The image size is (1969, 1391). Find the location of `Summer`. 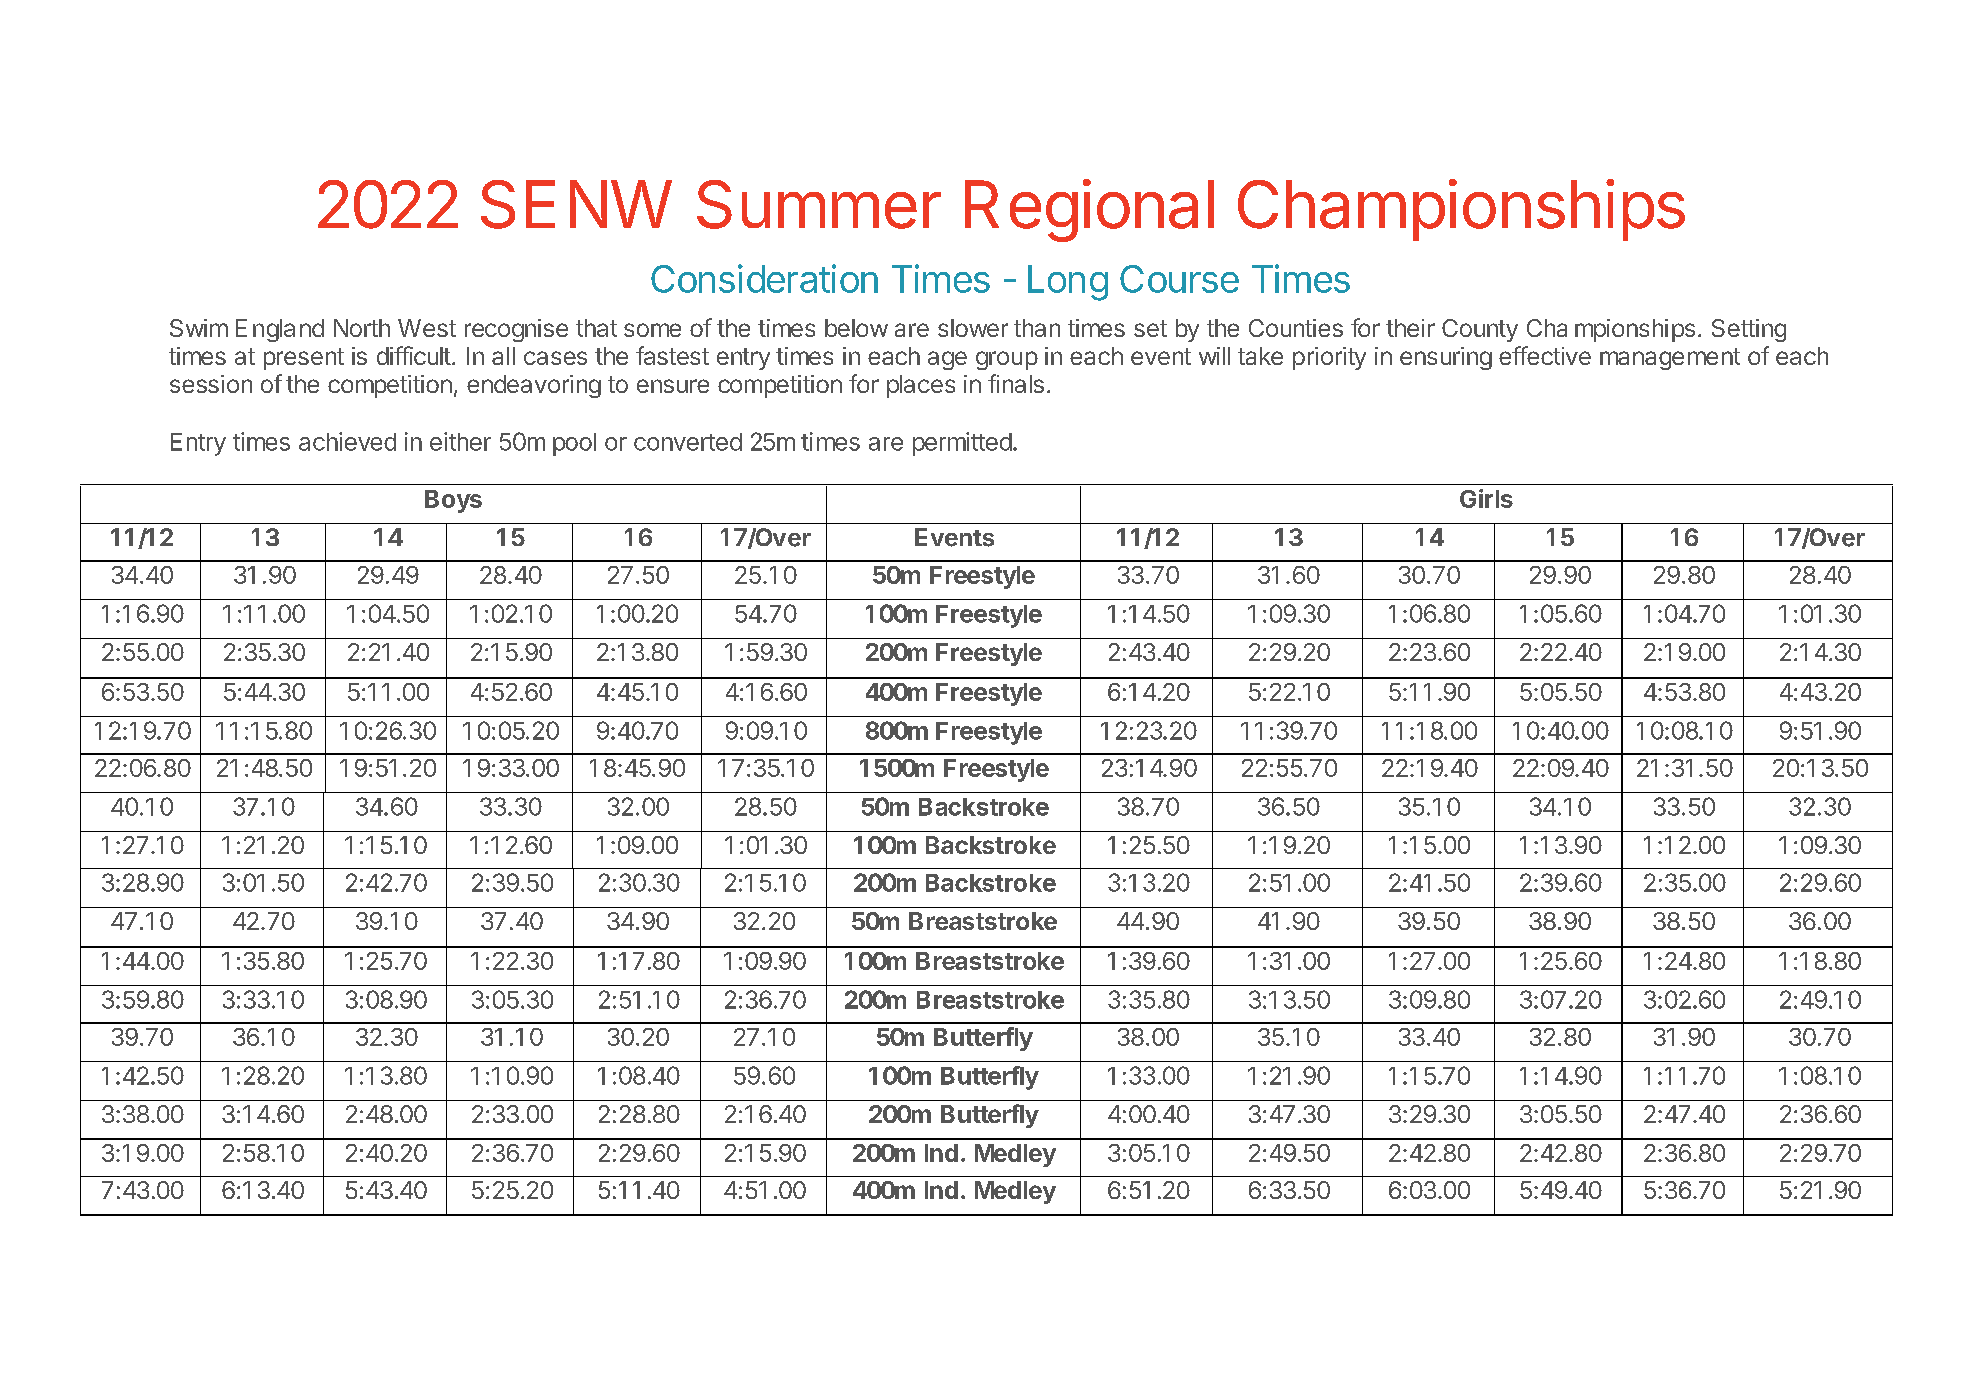

Summer is located at coordinates (819, 204).
